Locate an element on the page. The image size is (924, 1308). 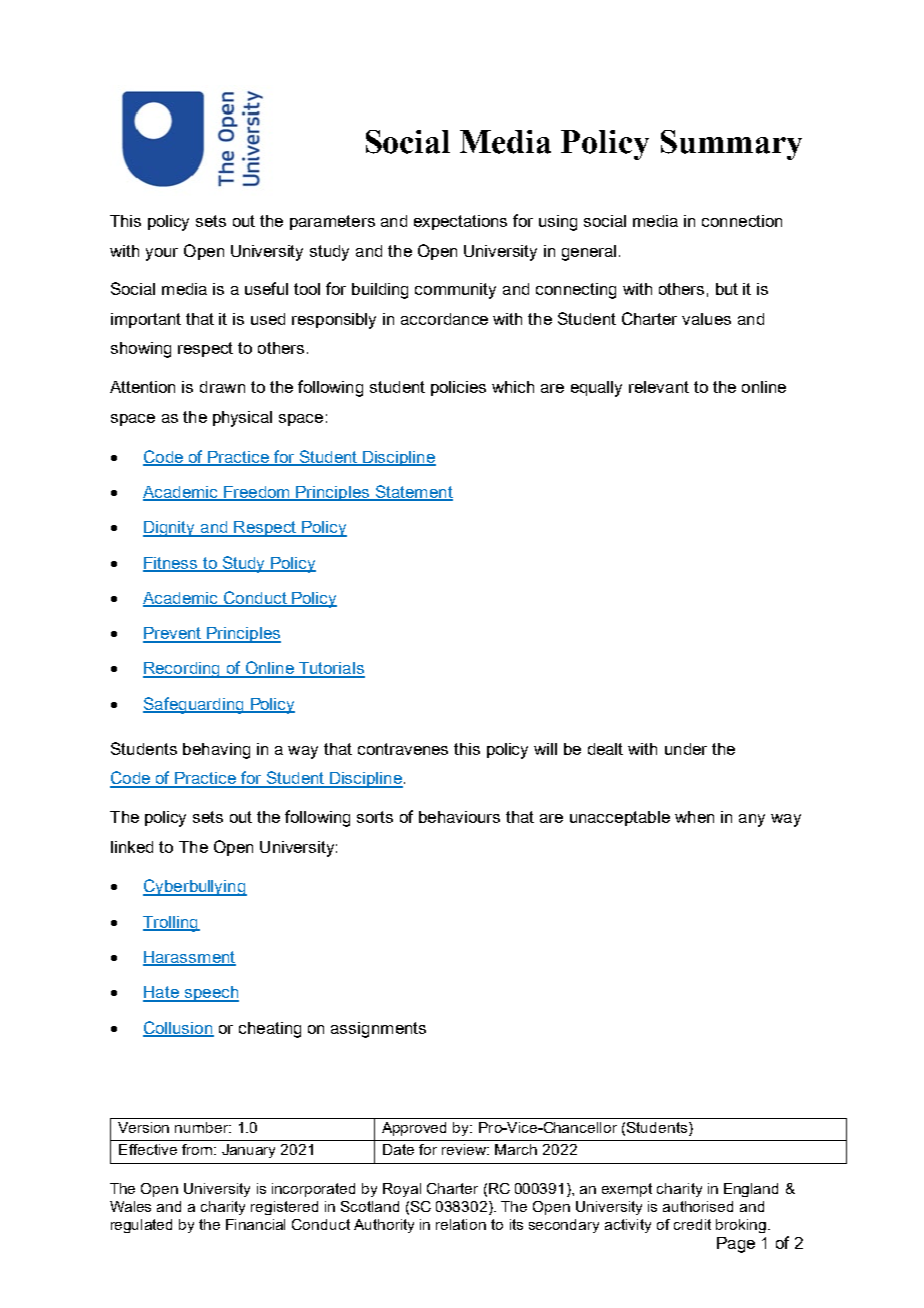
Financial is located at coordinates (255, 1224).
